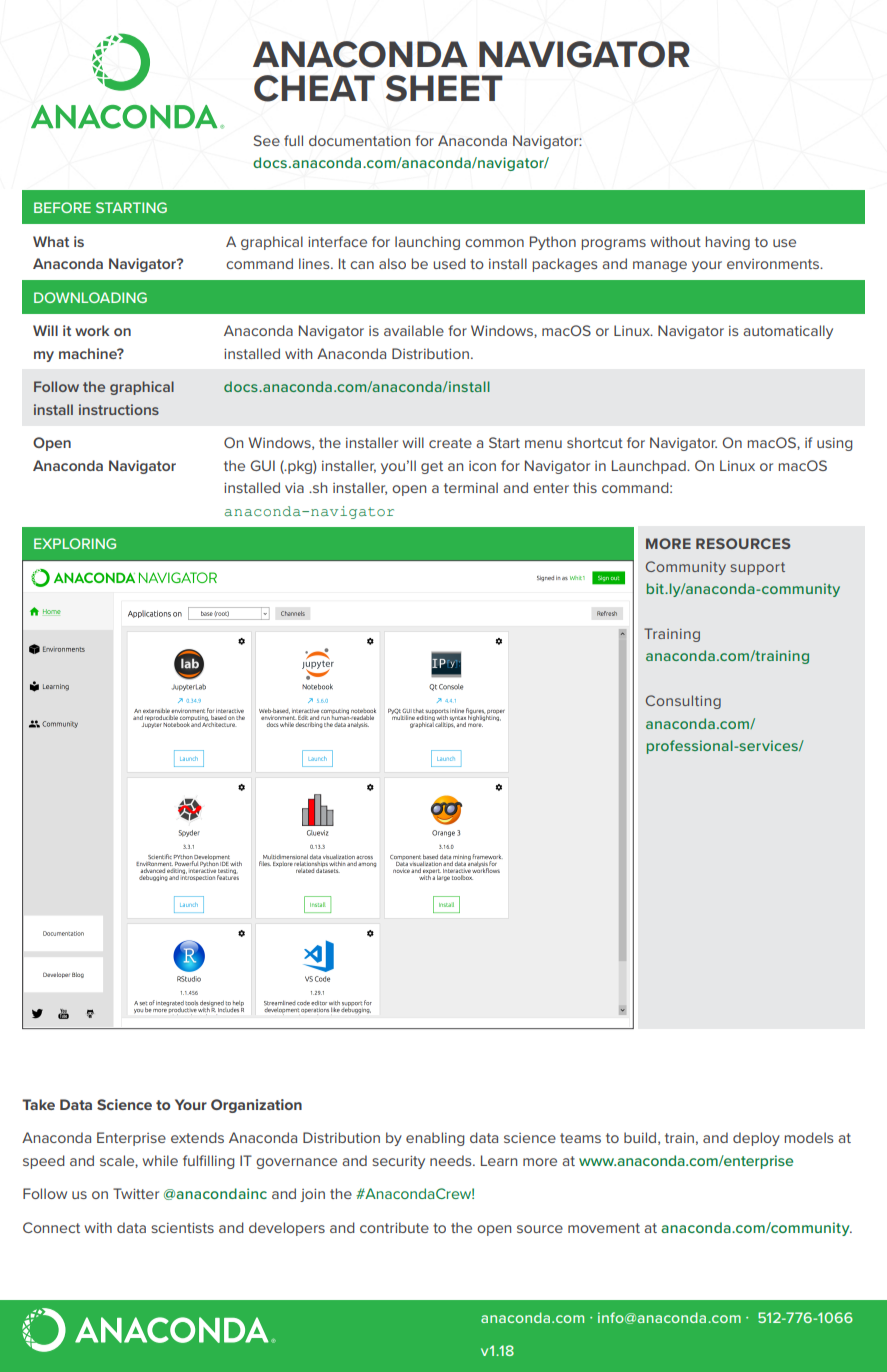  Describe the element at coordinates (756, 1139) in the screenshot. I see `deploy` at that location.
